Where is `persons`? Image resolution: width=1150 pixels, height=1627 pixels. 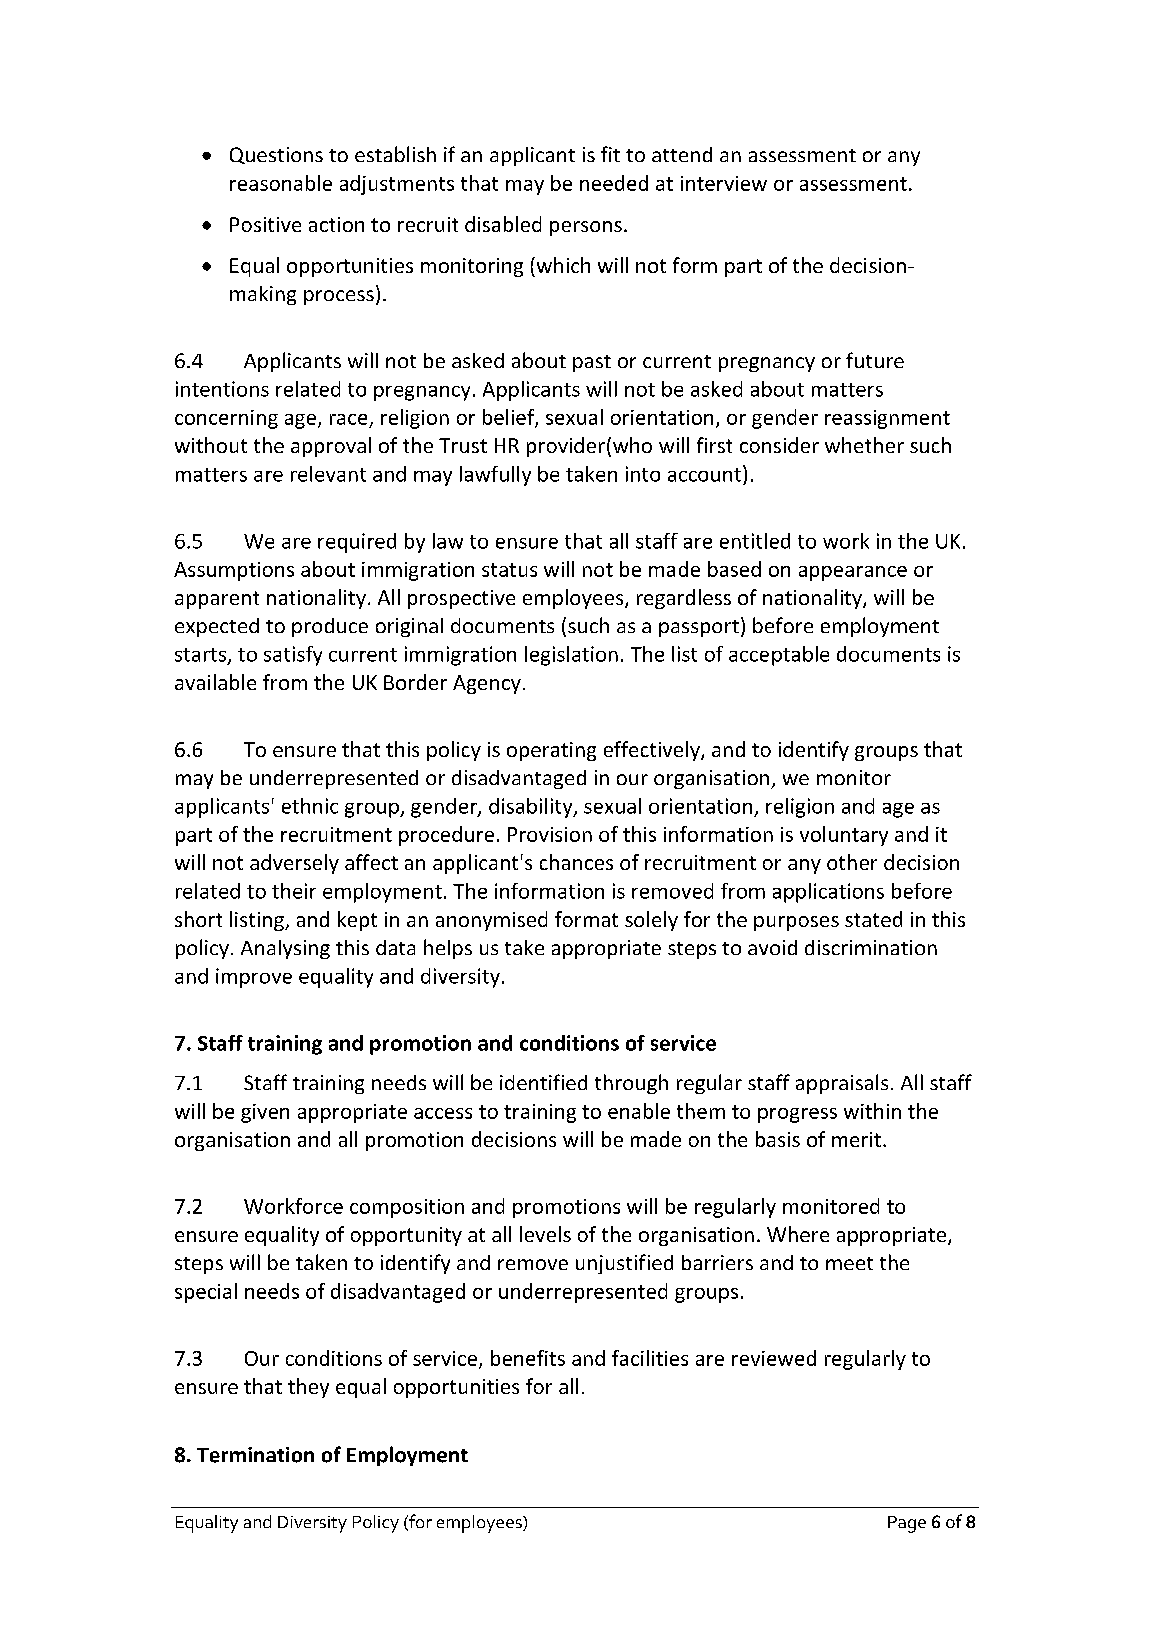 persons is located at coordinates (586, 228).
